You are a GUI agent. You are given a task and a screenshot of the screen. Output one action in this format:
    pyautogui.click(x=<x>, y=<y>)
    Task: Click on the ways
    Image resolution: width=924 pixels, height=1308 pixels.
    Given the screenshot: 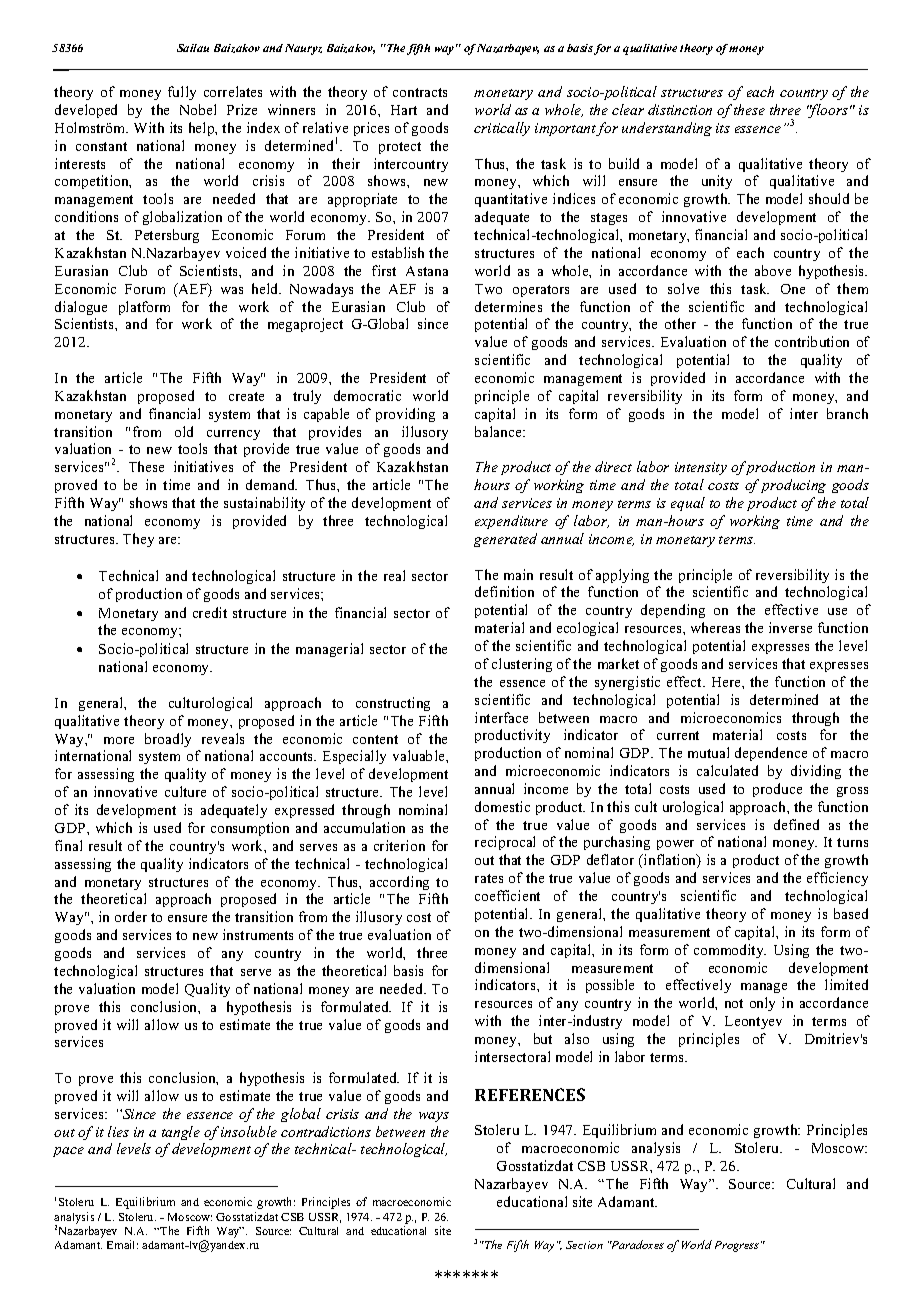 What is the action you would take?
    pyautogui.click(x=434, y=1117)
